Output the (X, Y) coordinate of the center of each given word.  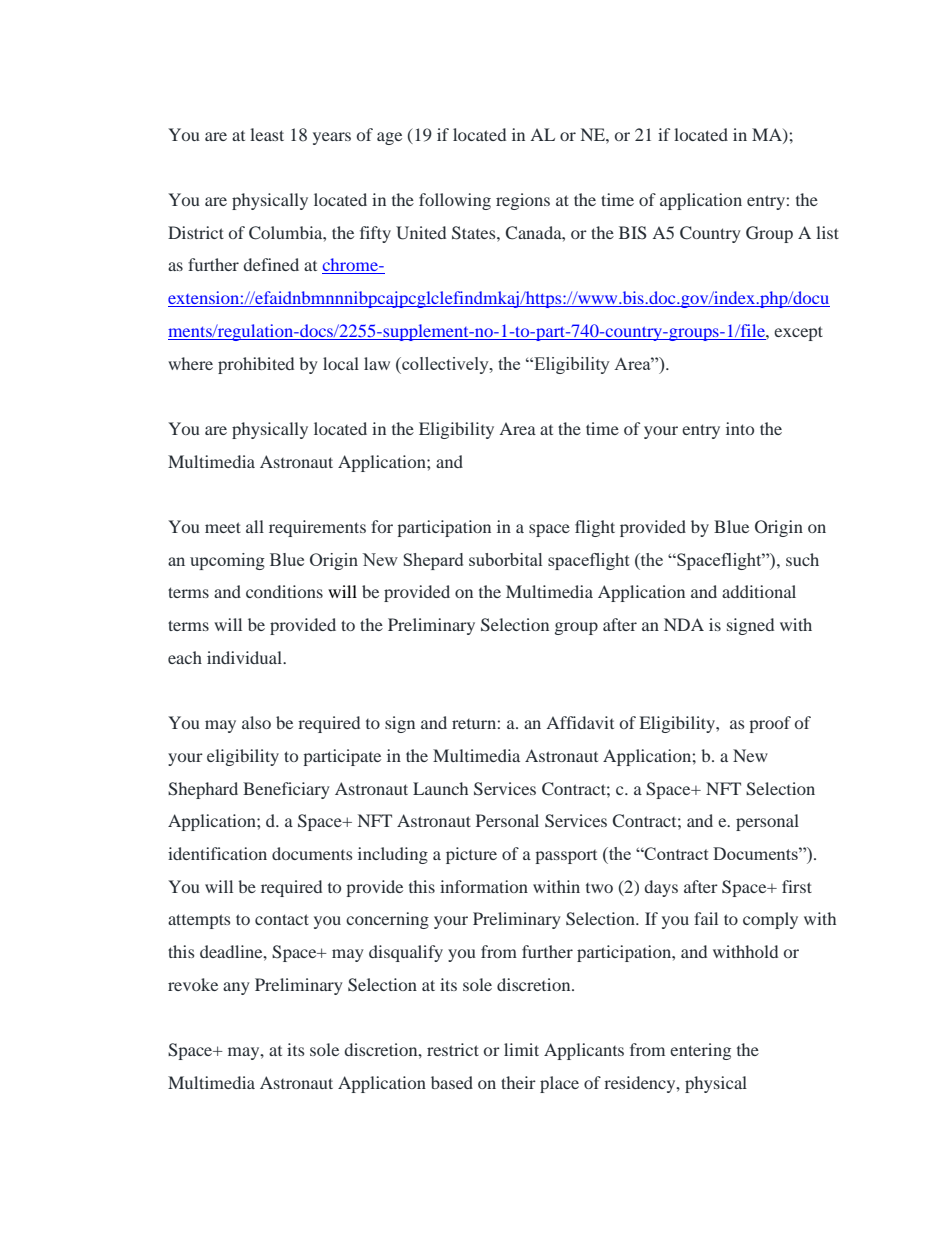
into (740, 428)
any (236, 988)
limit (521, 1049)
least (267, 134)
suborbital (505, 559)
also (256, 722)
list (827, 232)
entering (700, 1051)
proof (770, 724)
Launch (440, 788)
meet (223, 527)
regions (523, 201)
